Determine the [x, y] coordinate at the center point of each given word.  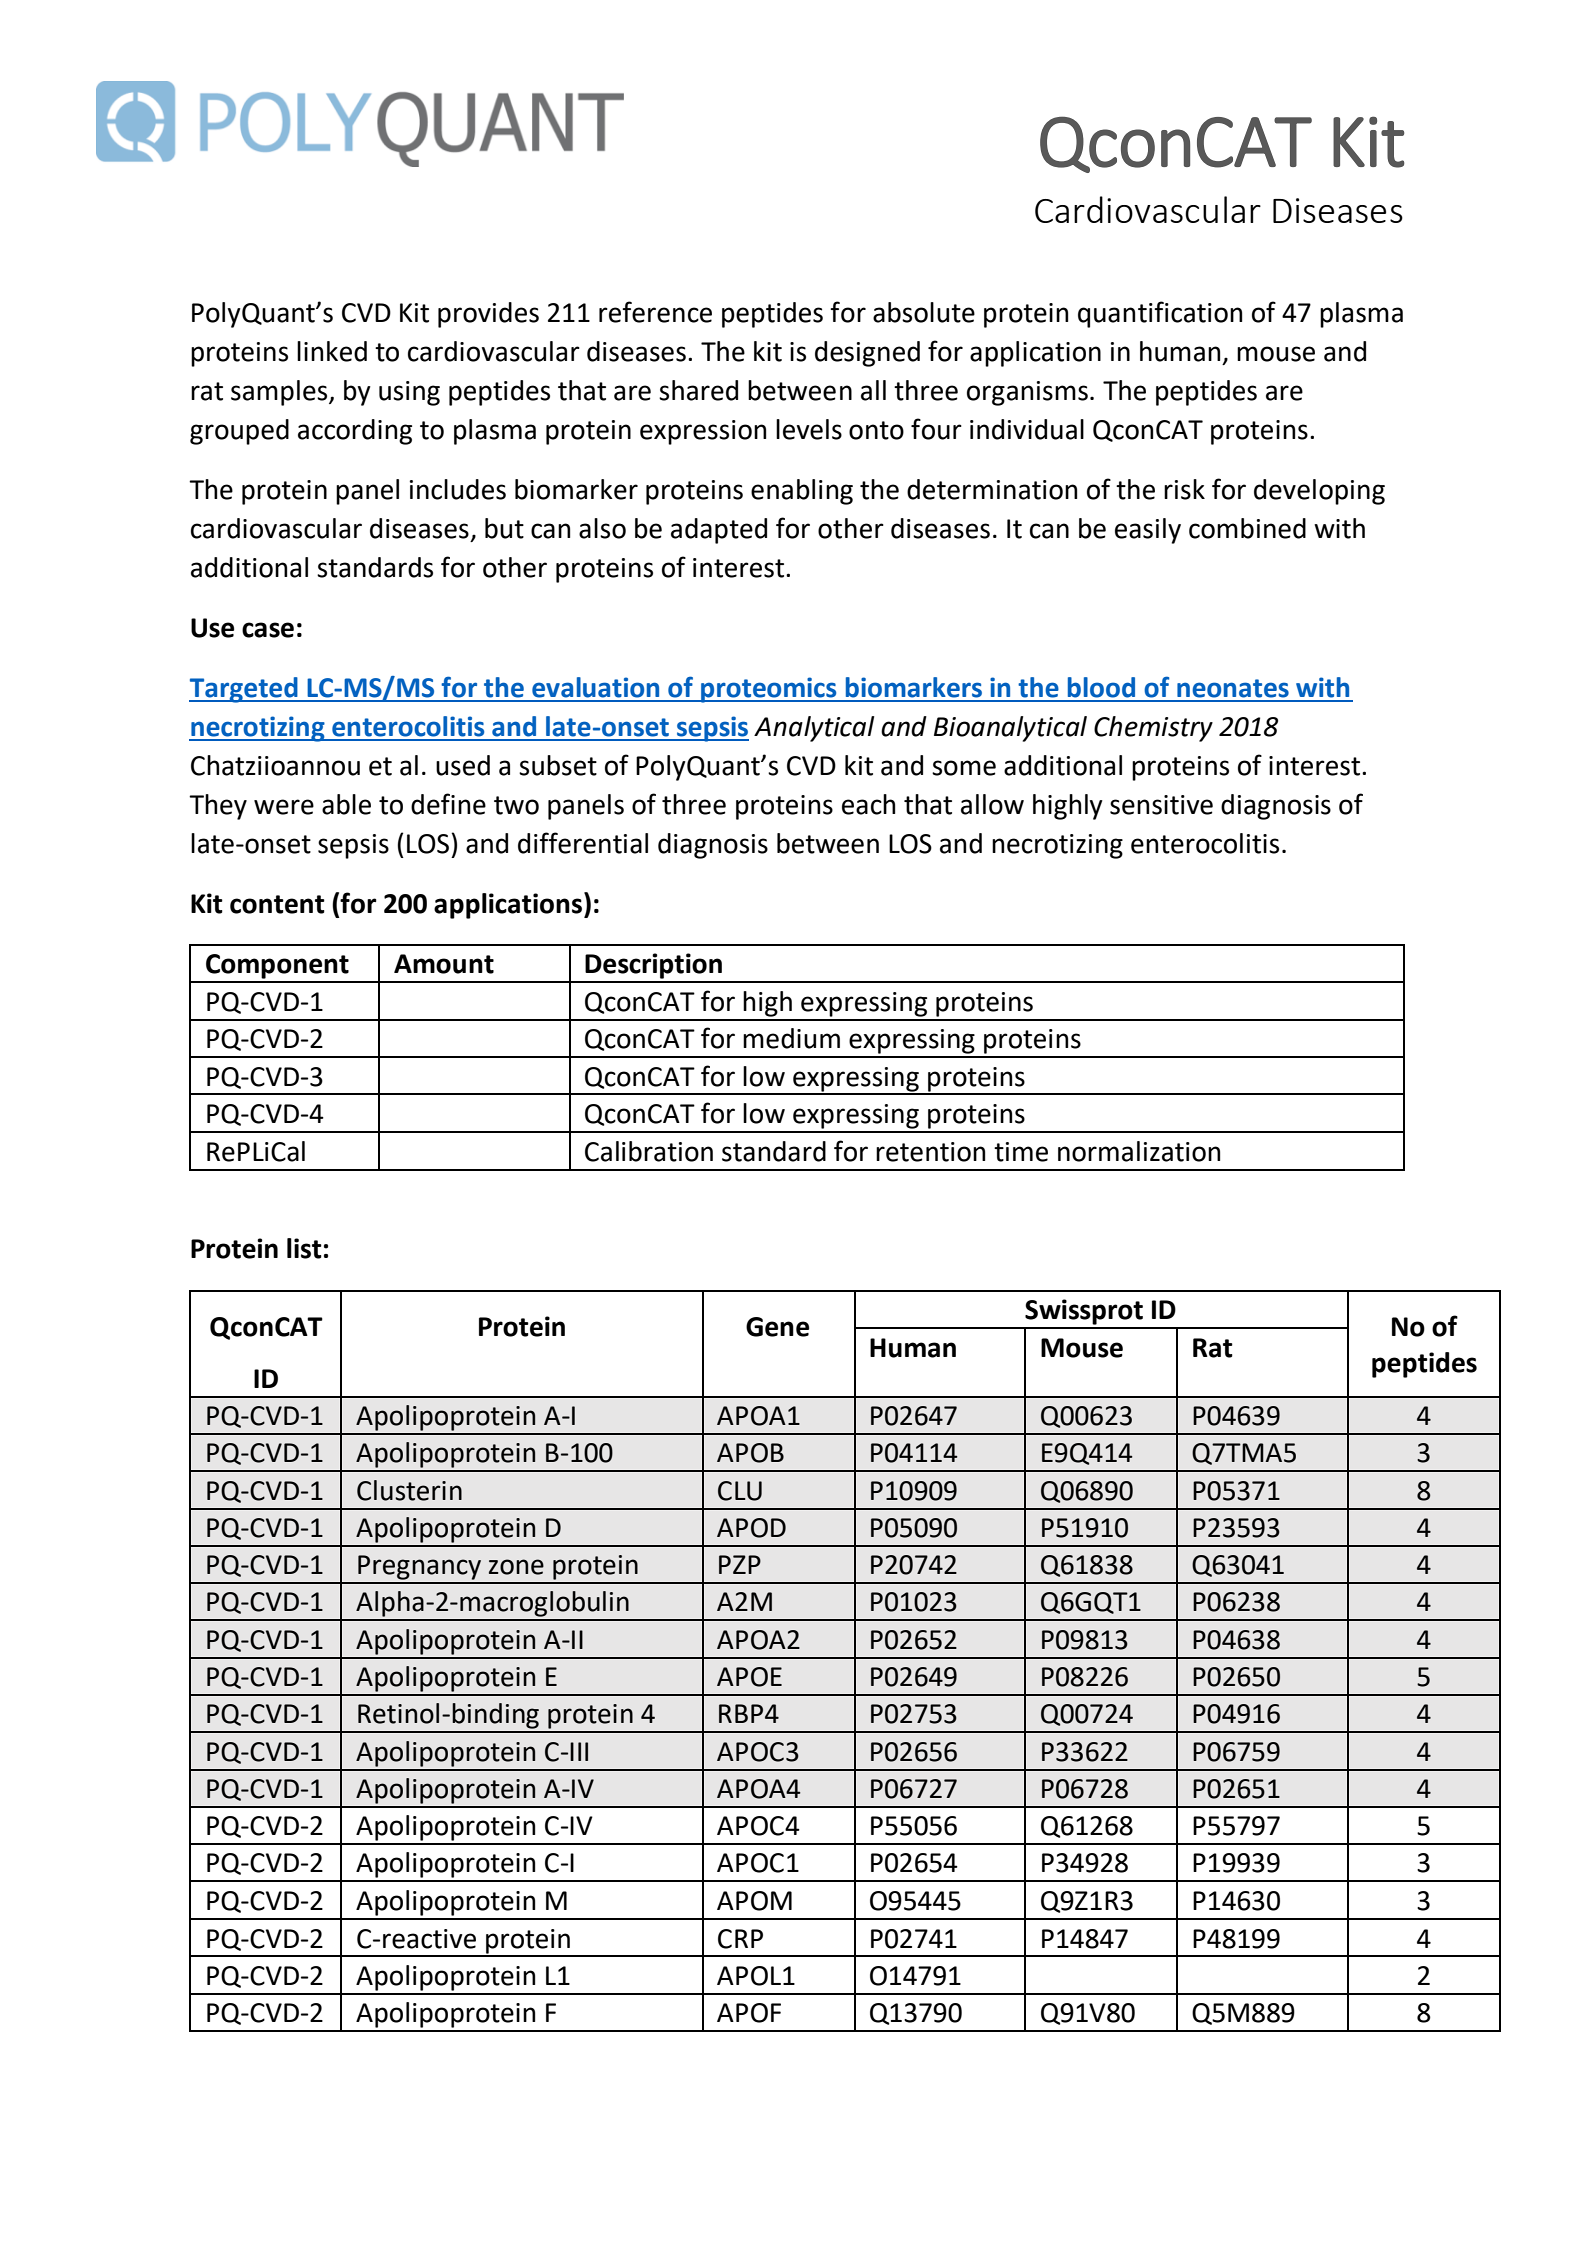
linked [332, 351]
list [304, 1248]
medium [791, 1038]
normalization [1139, 1151]
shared [698, 390]
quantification [1160, 314]
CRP [740, 1939]
